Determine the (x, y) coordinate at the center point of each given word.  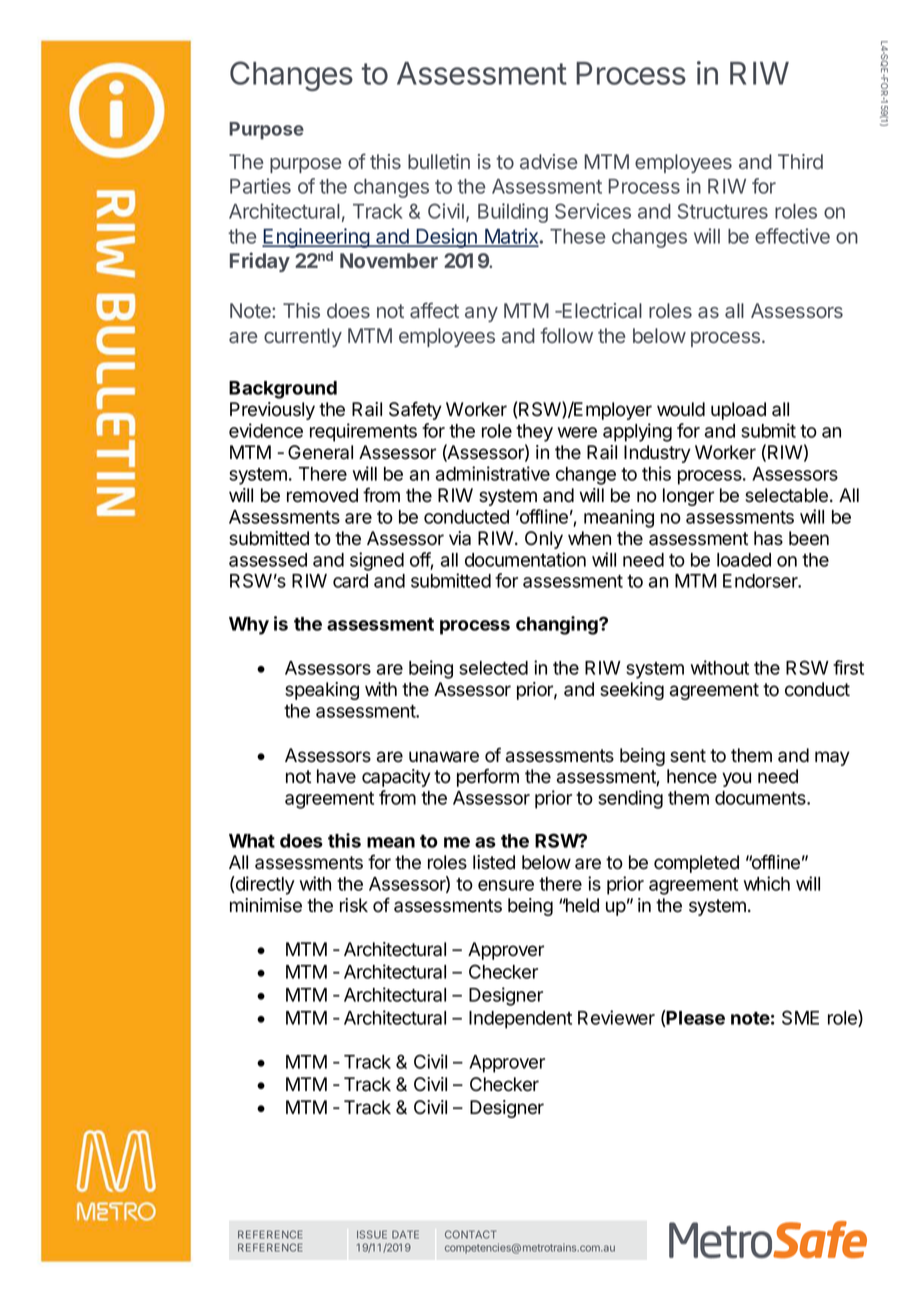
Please (695, 1018)
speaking (322, 691)
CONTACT (471, 1234)
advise (548, 161)
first (848, 667)
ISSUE (372, 1234)
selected (493, 668)
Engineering (316, 238)
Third (800, 161)
